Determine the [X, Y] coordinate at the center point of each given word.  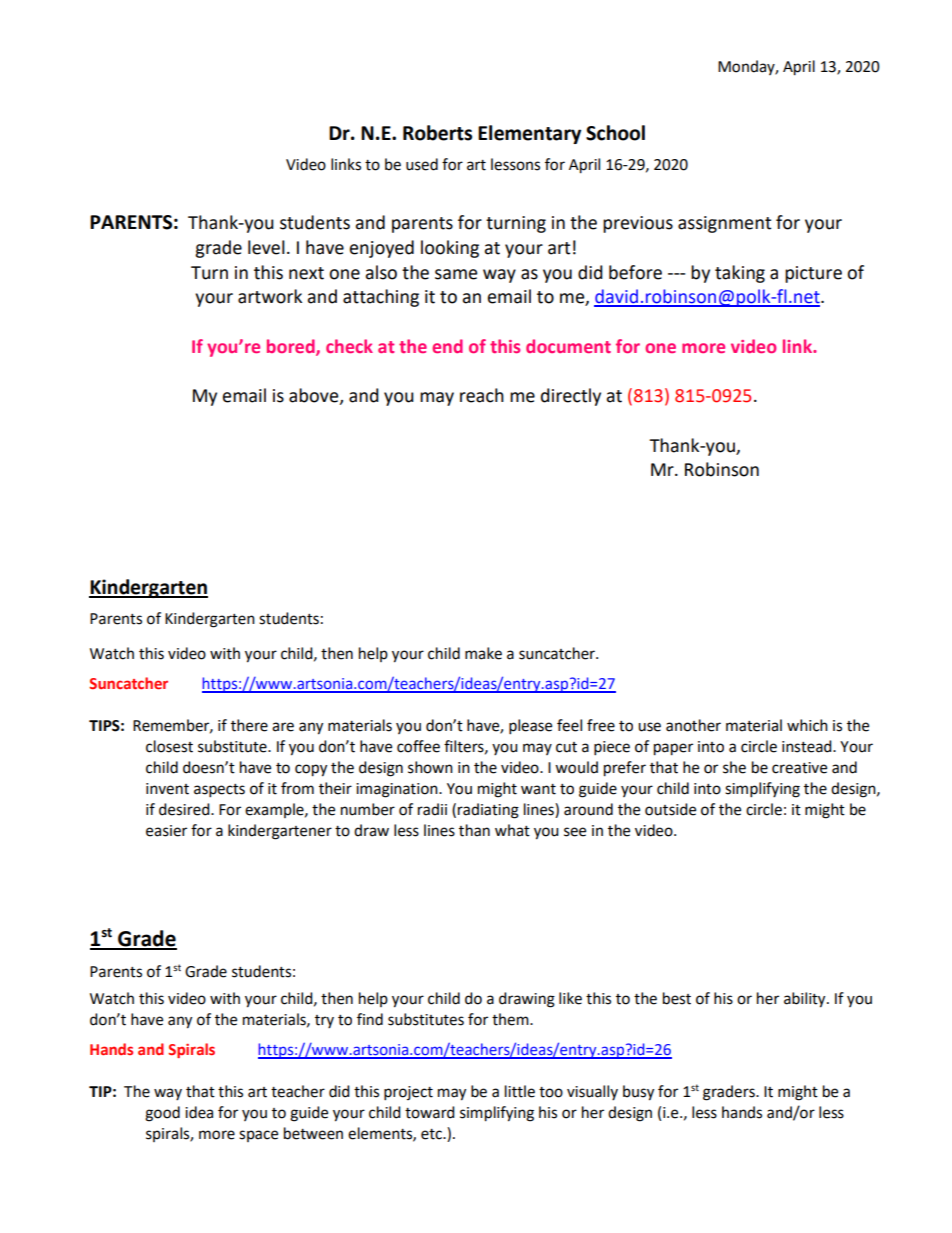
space [258, 1136]
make [483, 653]
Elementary [529, 134]
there [249, 725]
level [266, 247]
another [693, 725]
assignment [724, 224]
